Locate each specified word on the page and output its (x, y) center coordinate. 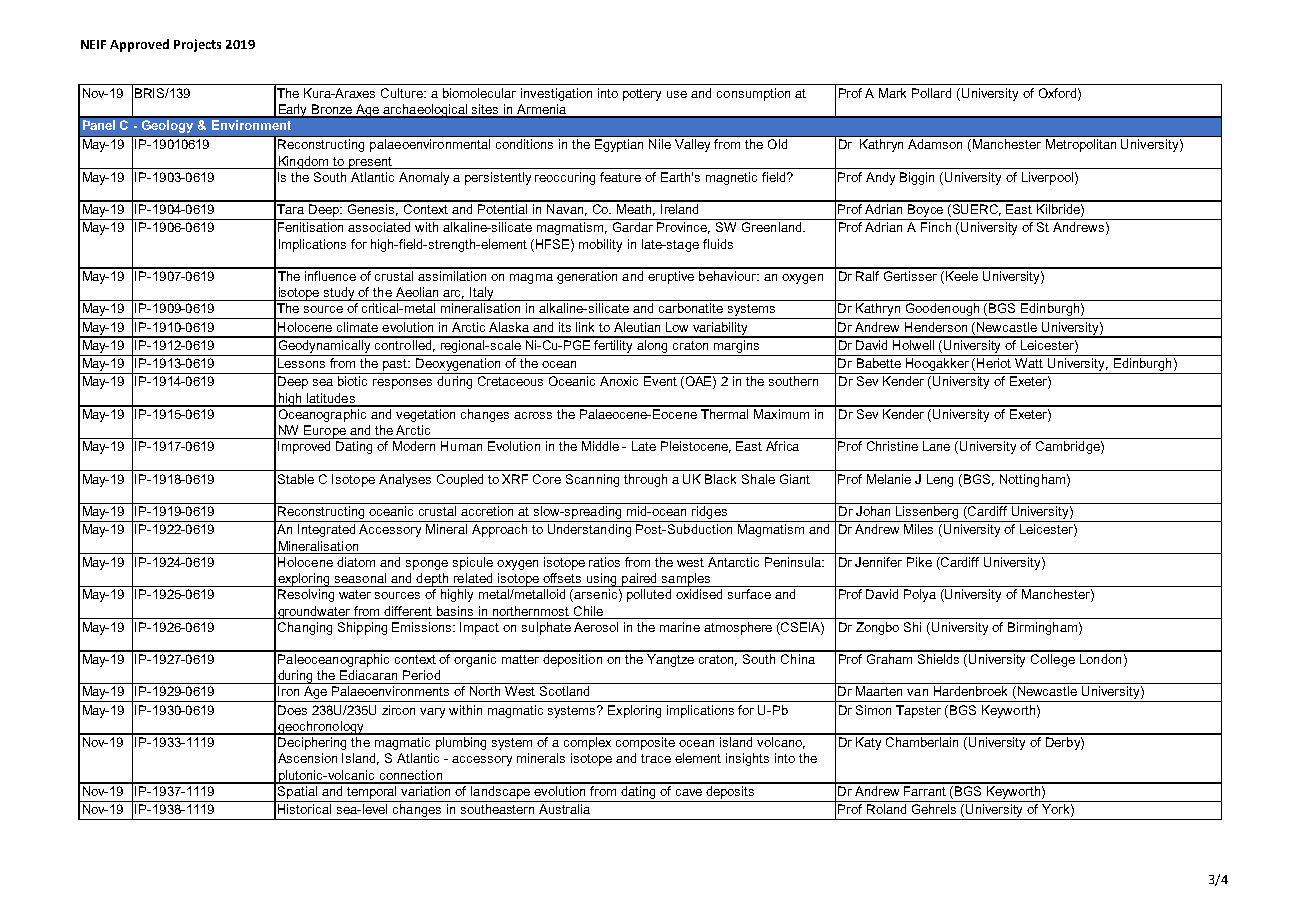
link (585, 327)
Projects (197, 45)
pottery (642, 95)
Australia (564, 809)
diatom (356, 562)
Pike (919, 562)
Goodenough (942, 311)
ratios (604, 562)
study (340, 294)
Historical (304, 809)
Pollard (931, 93)
